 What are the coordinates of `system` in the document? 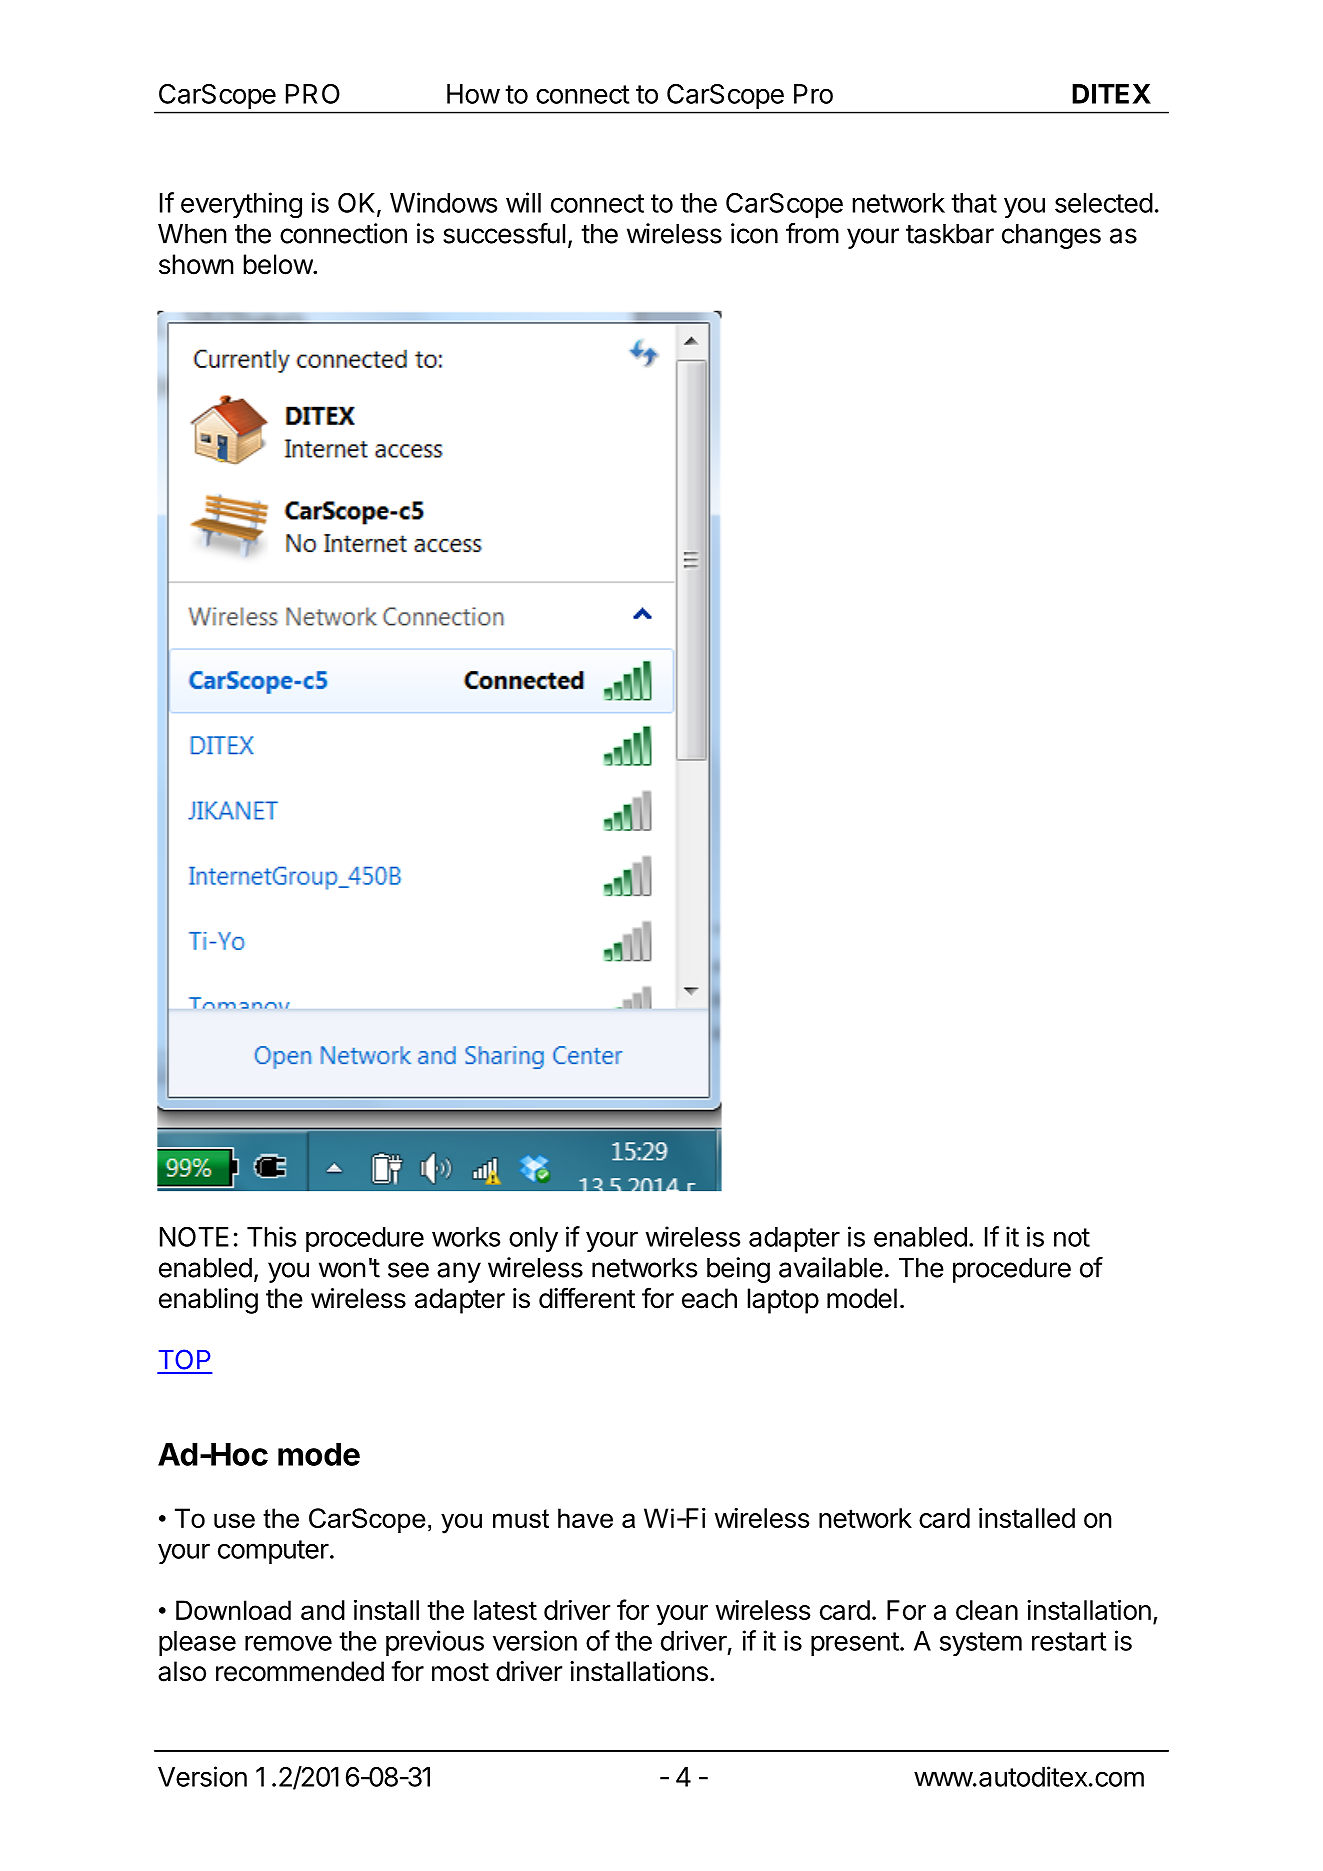 It's located at (981, 1644).
